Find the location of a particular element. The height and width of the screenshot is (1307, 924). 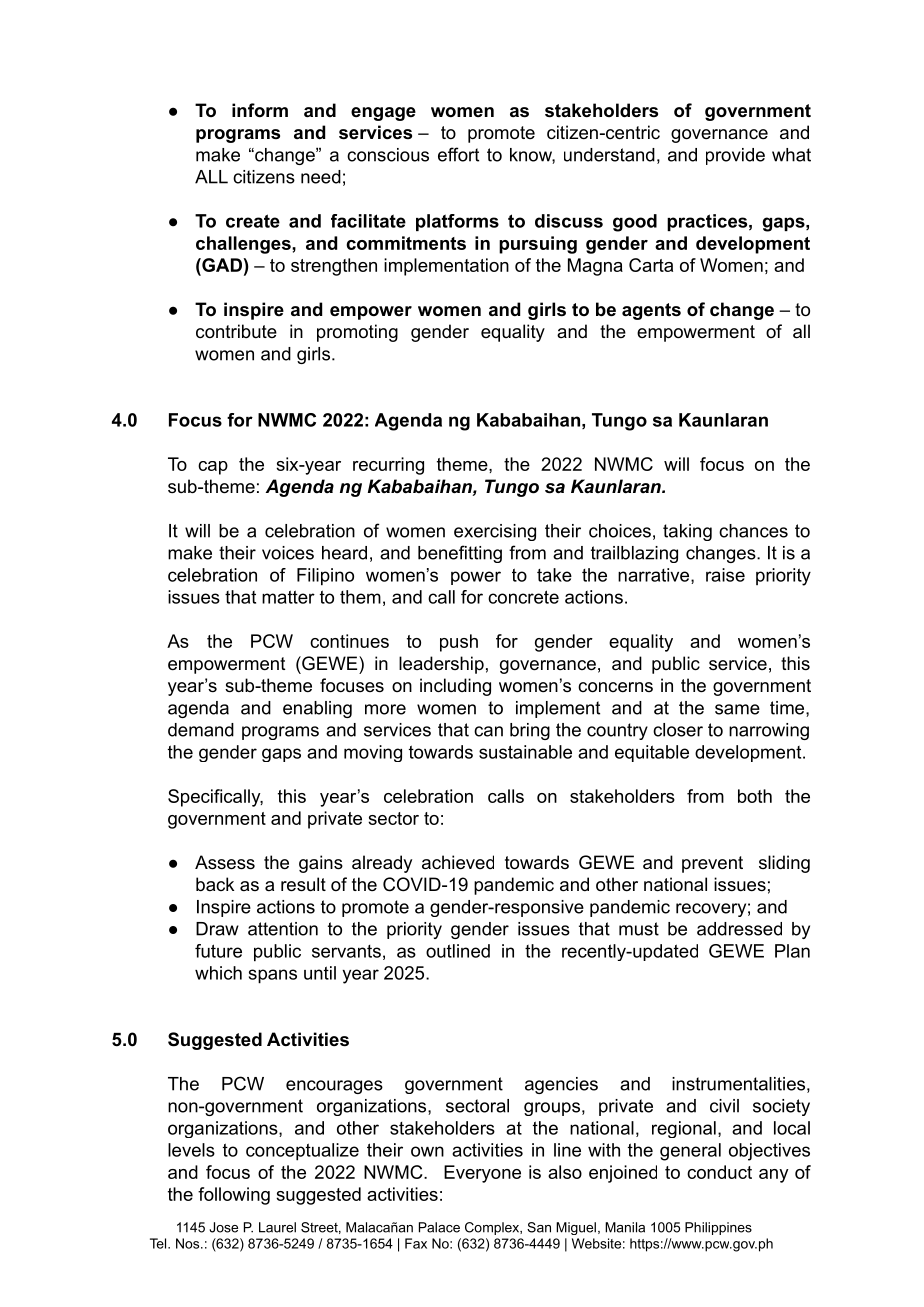

following is located at coordinates (234, 1196).
